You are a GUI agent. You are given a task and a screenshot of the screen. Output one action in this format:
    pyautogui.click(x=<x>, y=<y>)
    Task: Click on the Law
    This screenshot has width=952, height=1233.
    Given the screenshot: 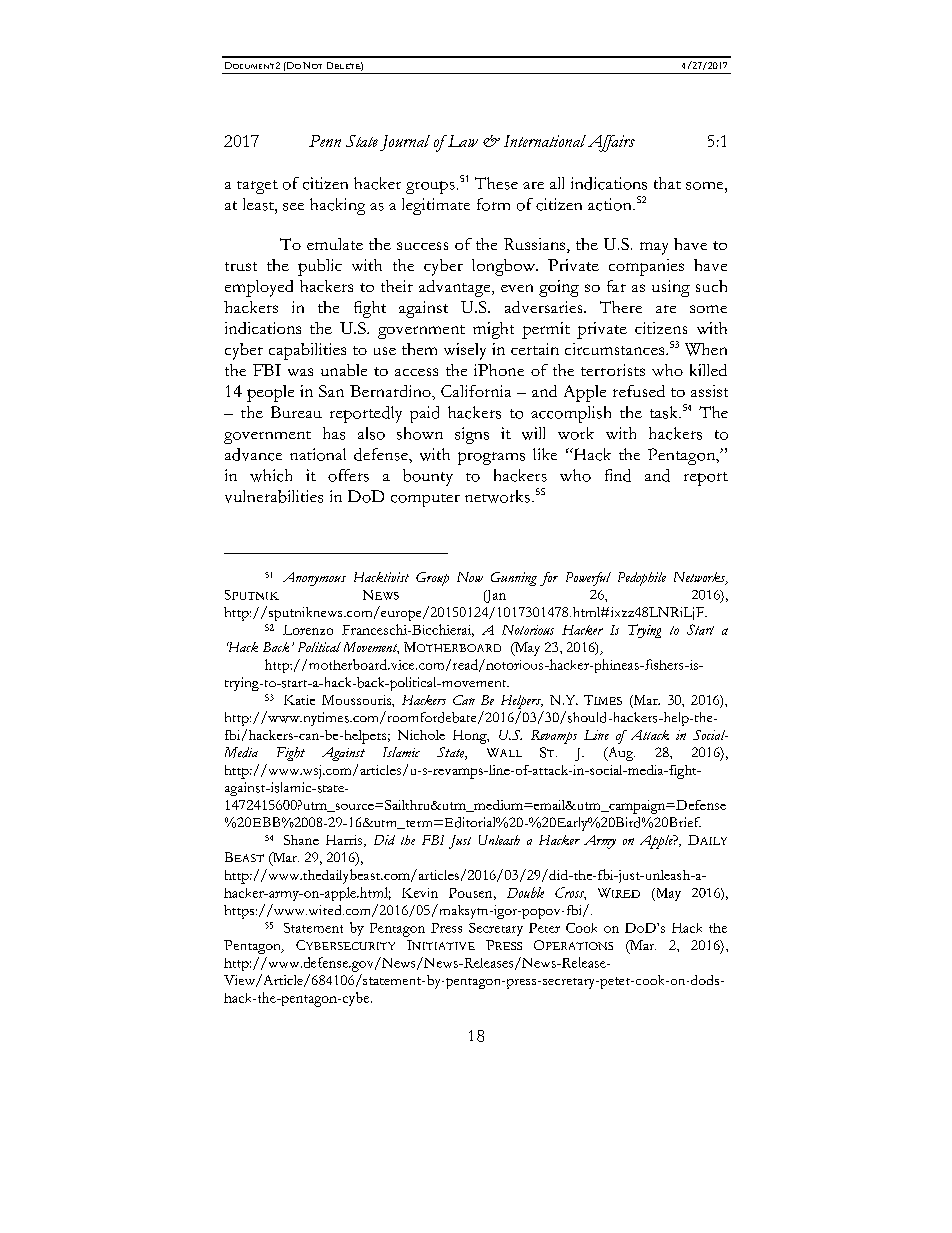 What is the action you would take?
    pyautogui.click(x=462, y=141)
